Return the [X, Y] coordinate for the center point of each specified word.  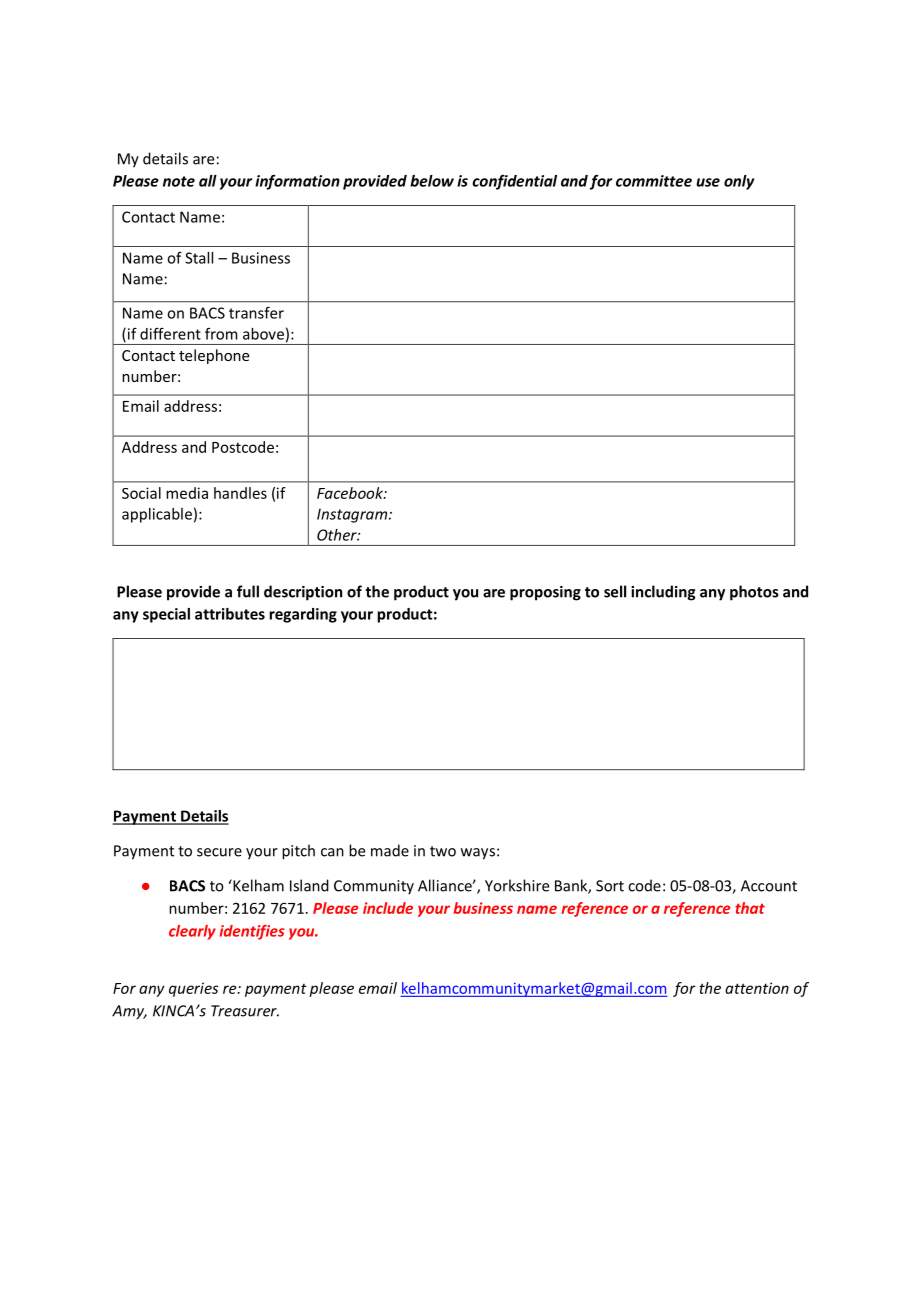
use [708, 182]
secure [219, 852]
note [179, 181]
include [388, 908]
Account [769, 886]
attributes [230, 614]
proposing [545, 593]
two [443, 851]
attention [757, 988]
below [432, 181]
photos [754, 593]
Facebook [351, 493]
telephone [214, 356]
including [663, 593]
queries [193, 989]
